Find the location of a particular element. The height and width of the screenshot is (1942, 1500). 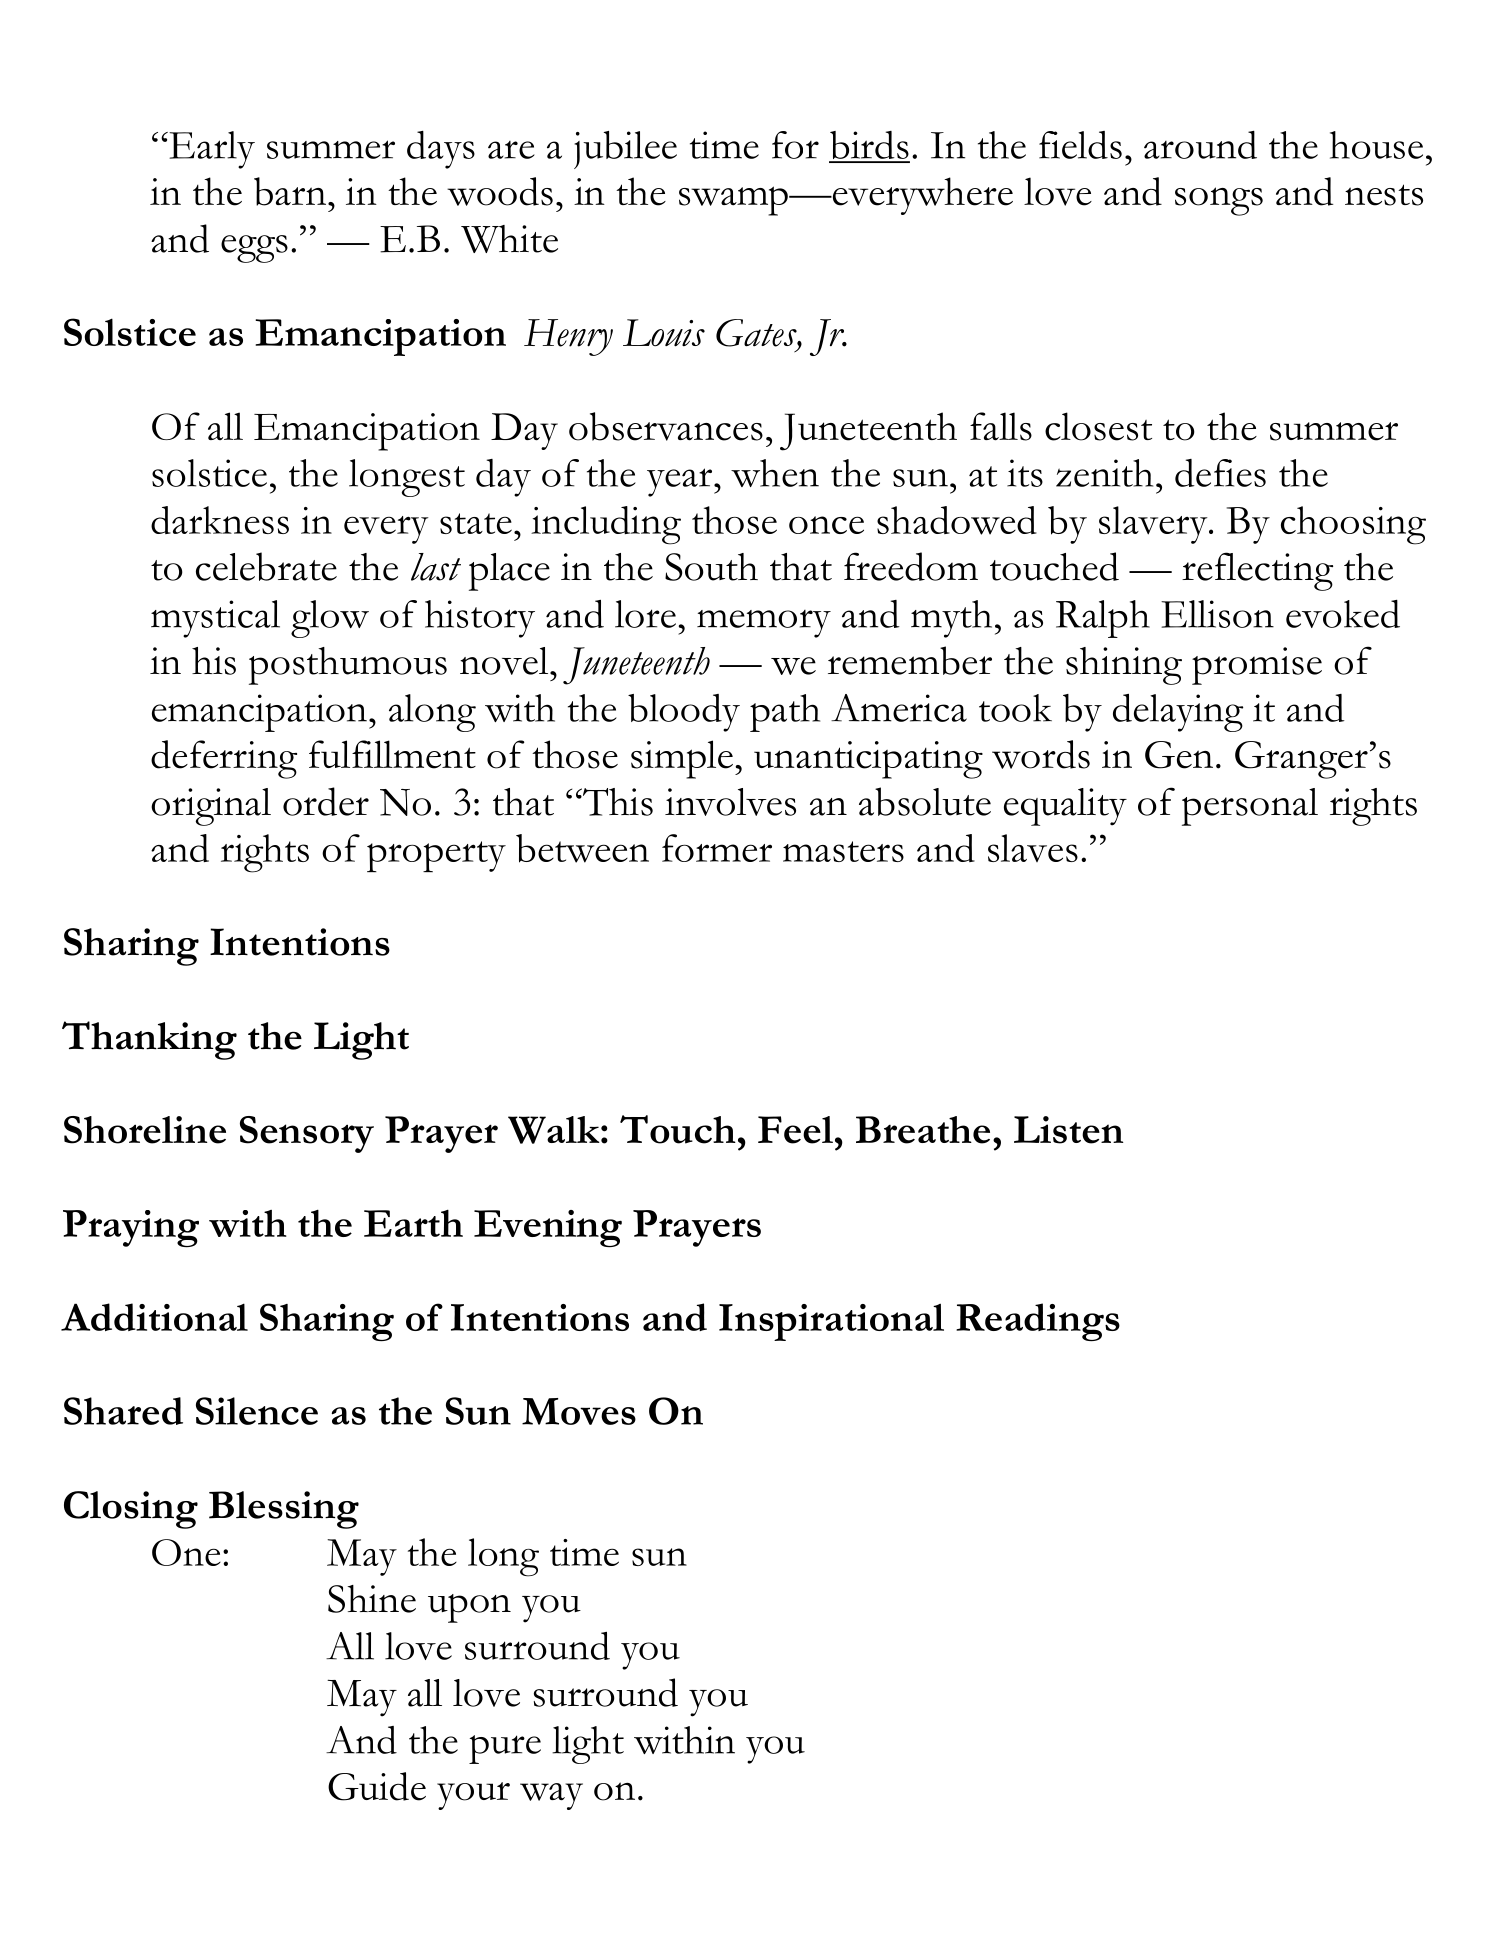

reflecting is located at coordinates (1257, 571).
